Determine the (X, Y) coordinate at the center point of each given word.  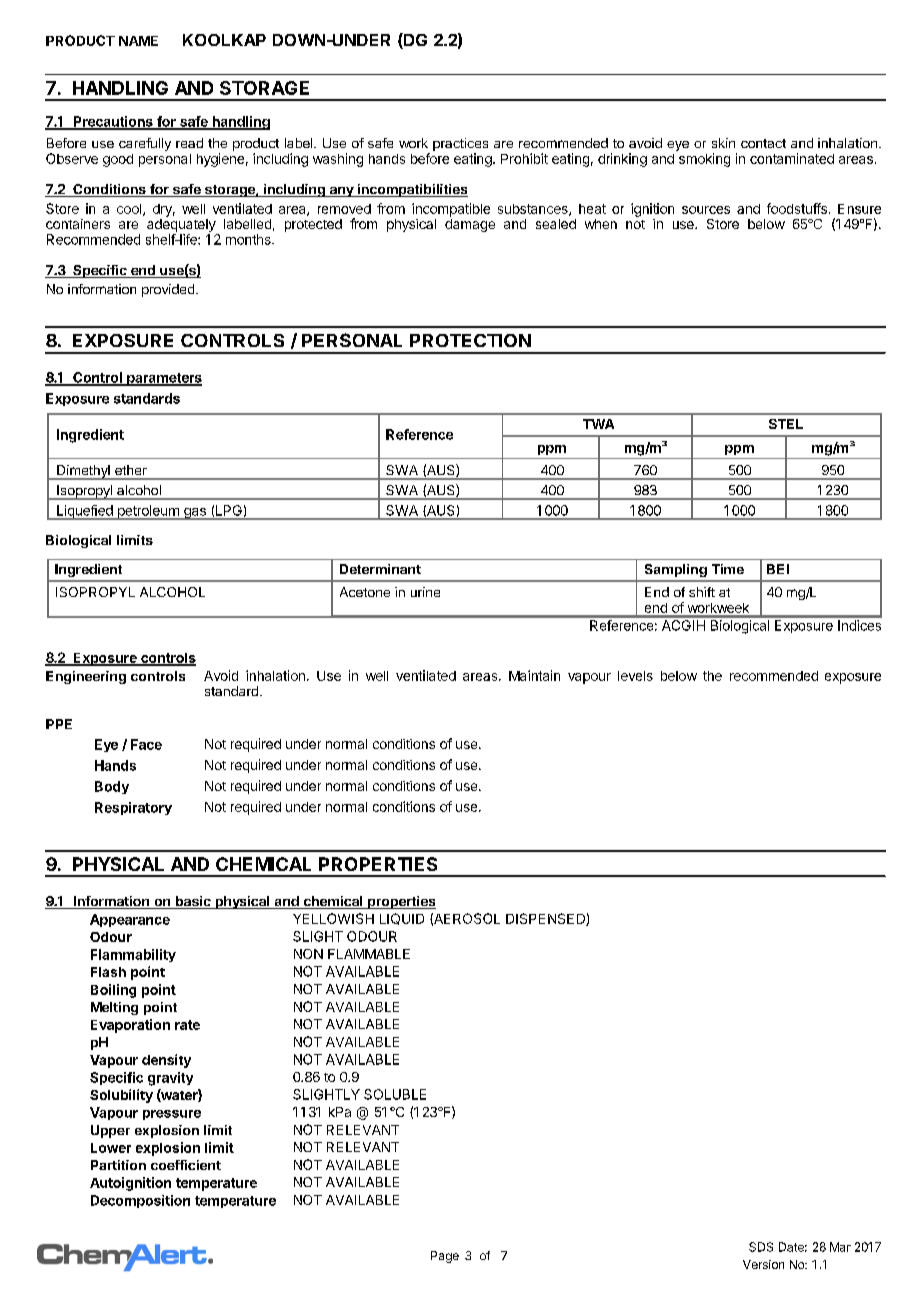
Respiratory (133, 808)
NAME (138, 41)
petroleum (148, 512)
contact (763, 143)
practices (460, 146)
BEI (778, 569)
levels (635, 676)
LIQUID (402, 919)
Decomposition (140, 1201)
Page (445, 1257)
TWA (598, 424)
